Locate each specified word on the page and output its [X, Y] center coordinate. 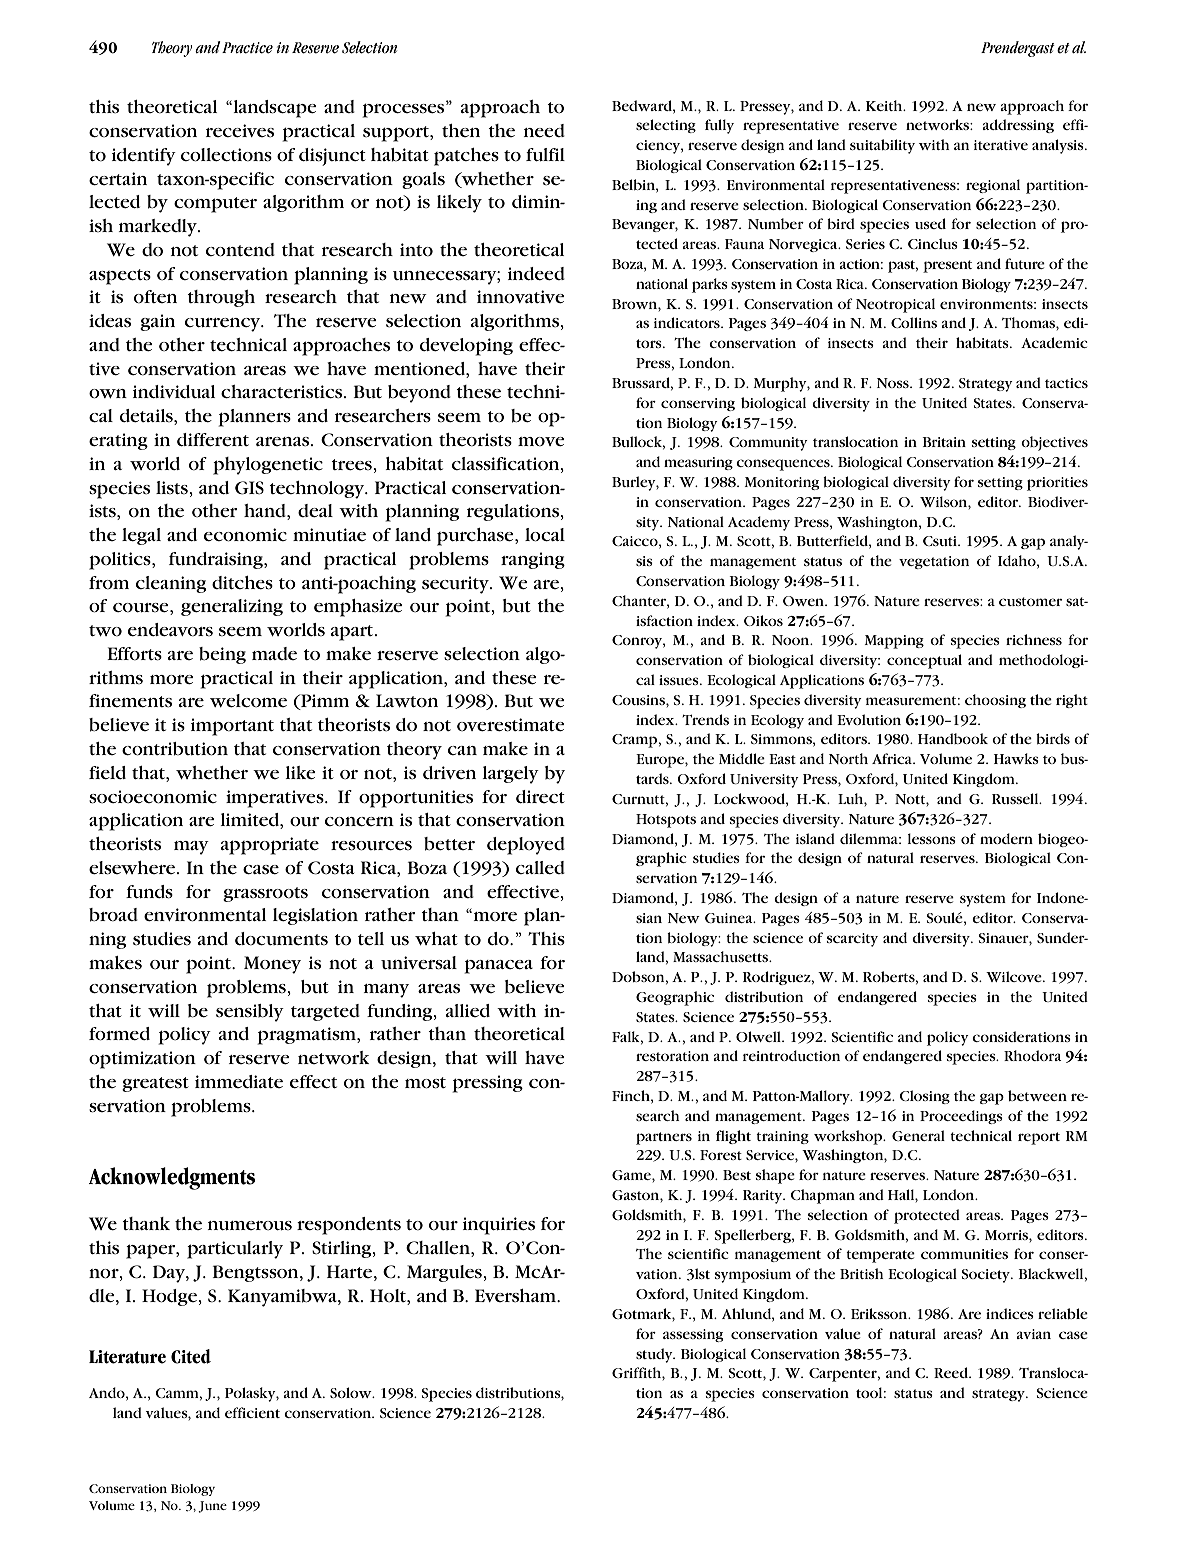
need [544, 130]
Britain [944, 442]
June [212, 1507]
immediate [239, 1081]
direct [540, 796]
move [541, 441]
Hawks [1016, 758]
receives [240, 130]
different [213, 439]
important [232, 727]
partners [664, 1138]
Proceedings [961, 1117]
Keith [885, 105]
